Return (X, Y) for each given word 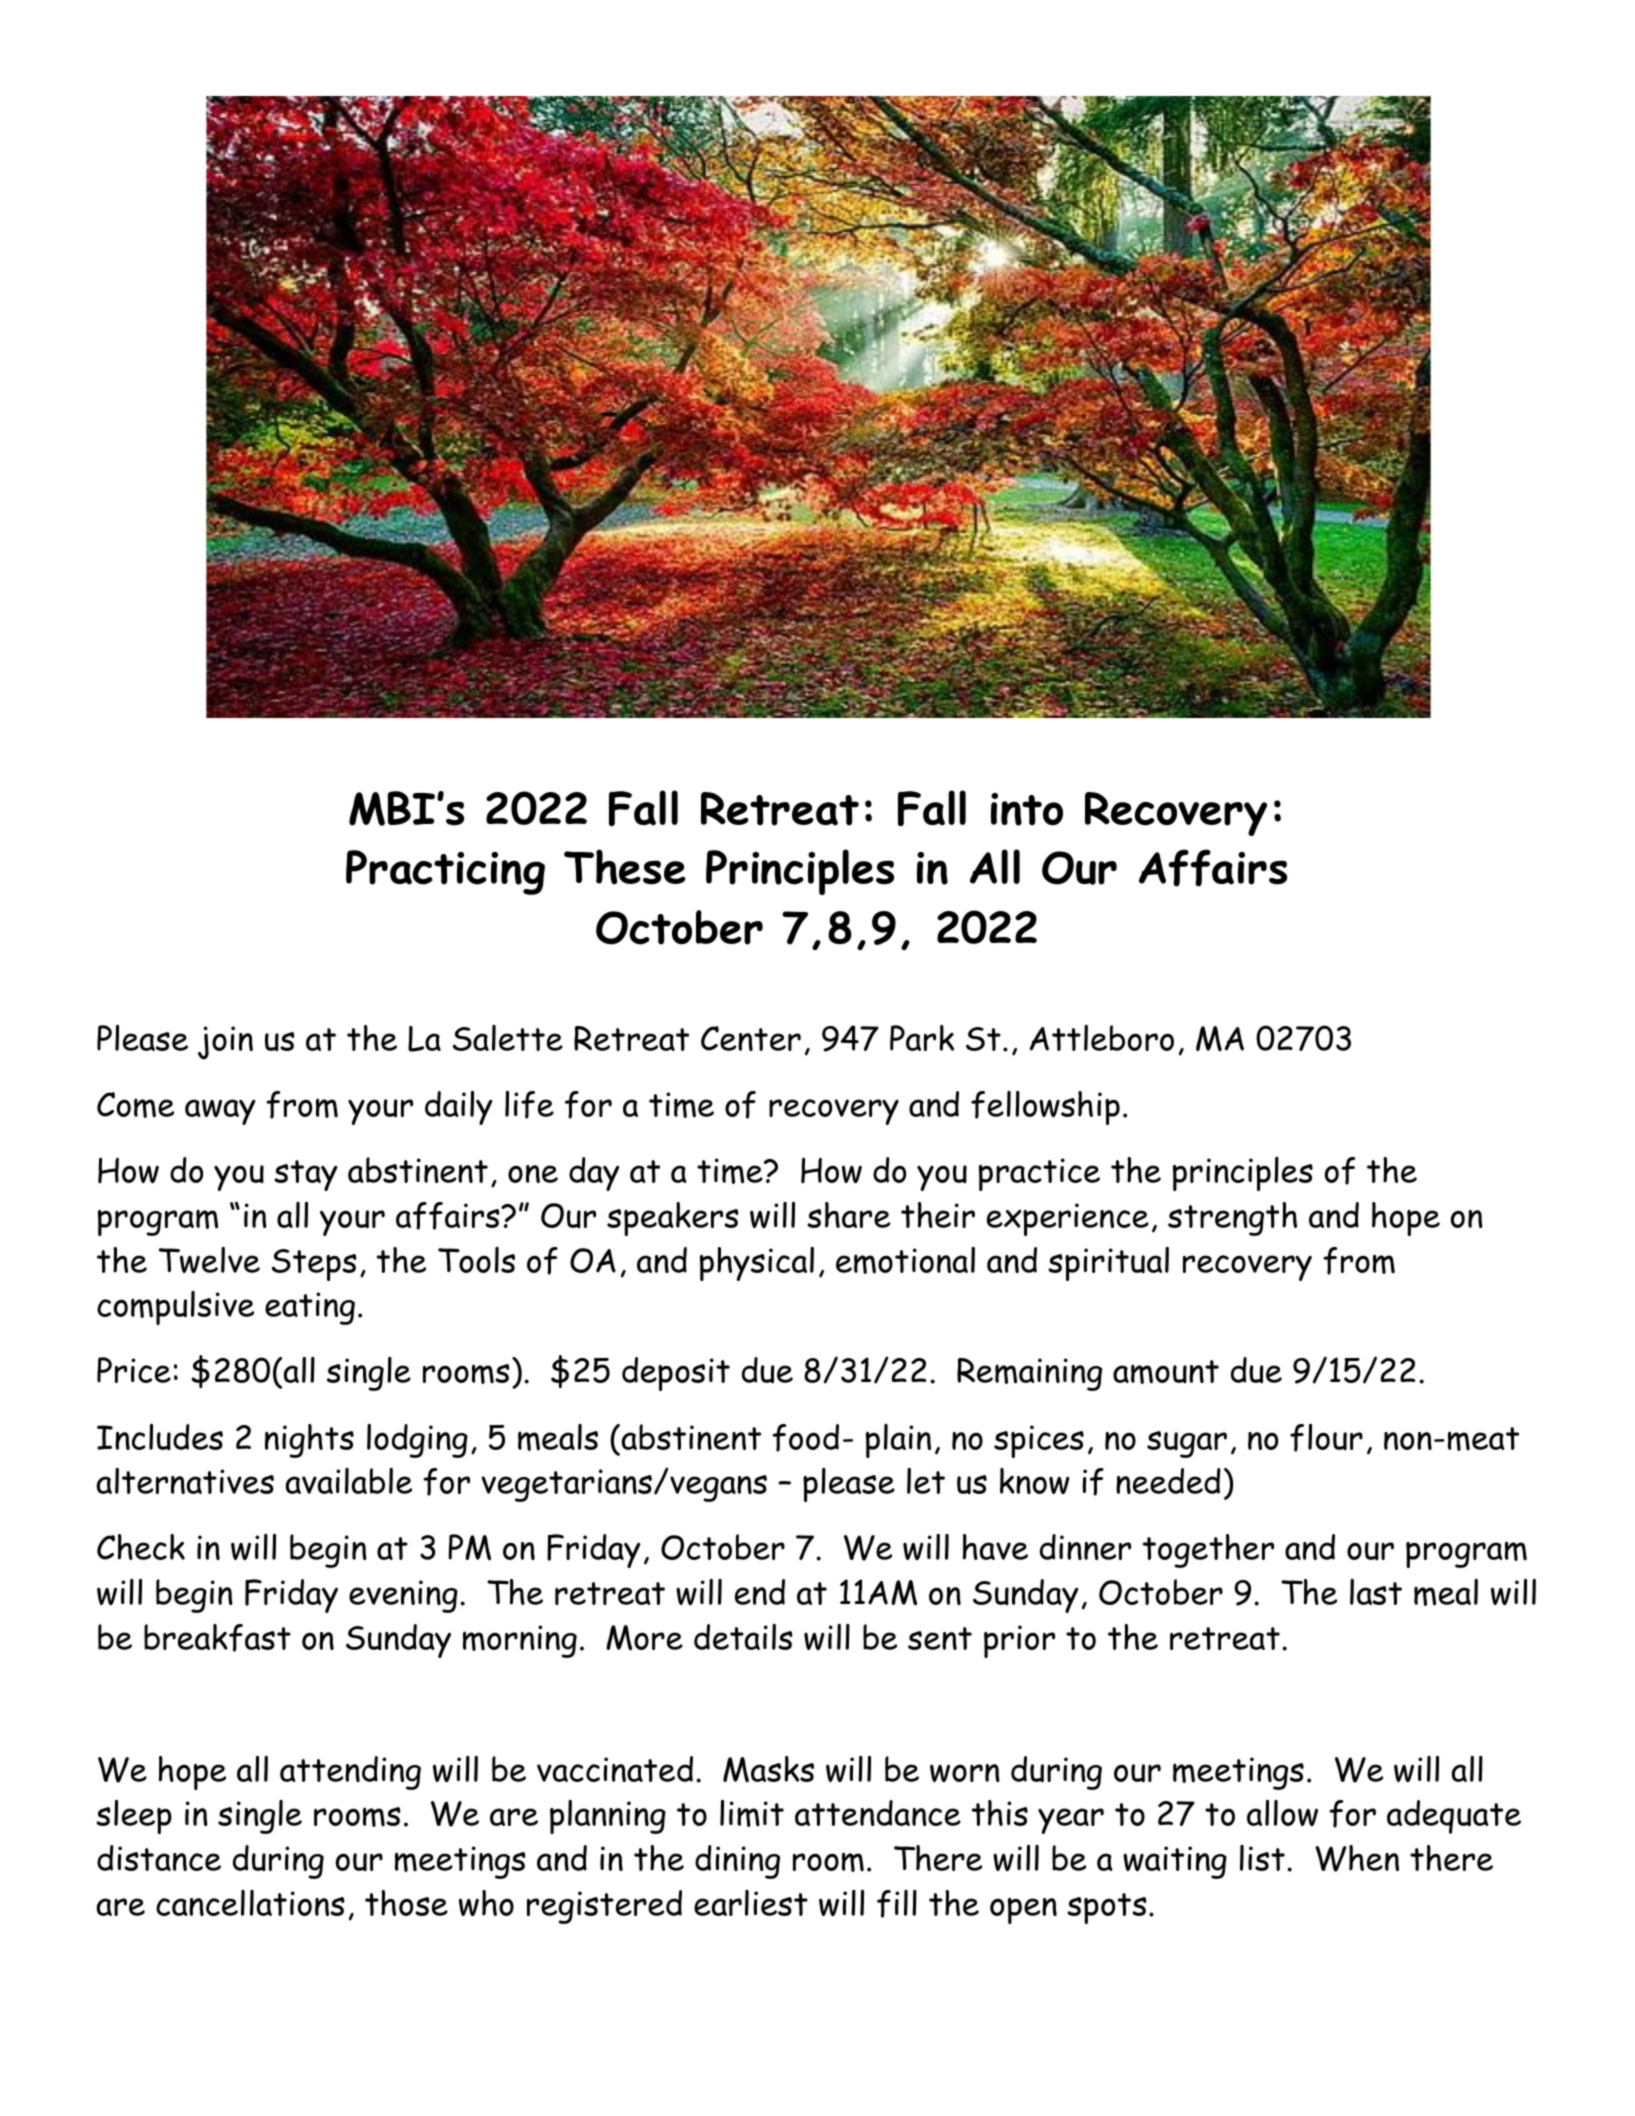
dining (737, 1862)
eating (310, 1308)
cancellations (250, 1903)
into (1027, 809)
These (625, 867)
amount (1166, 1372)
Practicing (445, 872)
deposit (676, 1374)
